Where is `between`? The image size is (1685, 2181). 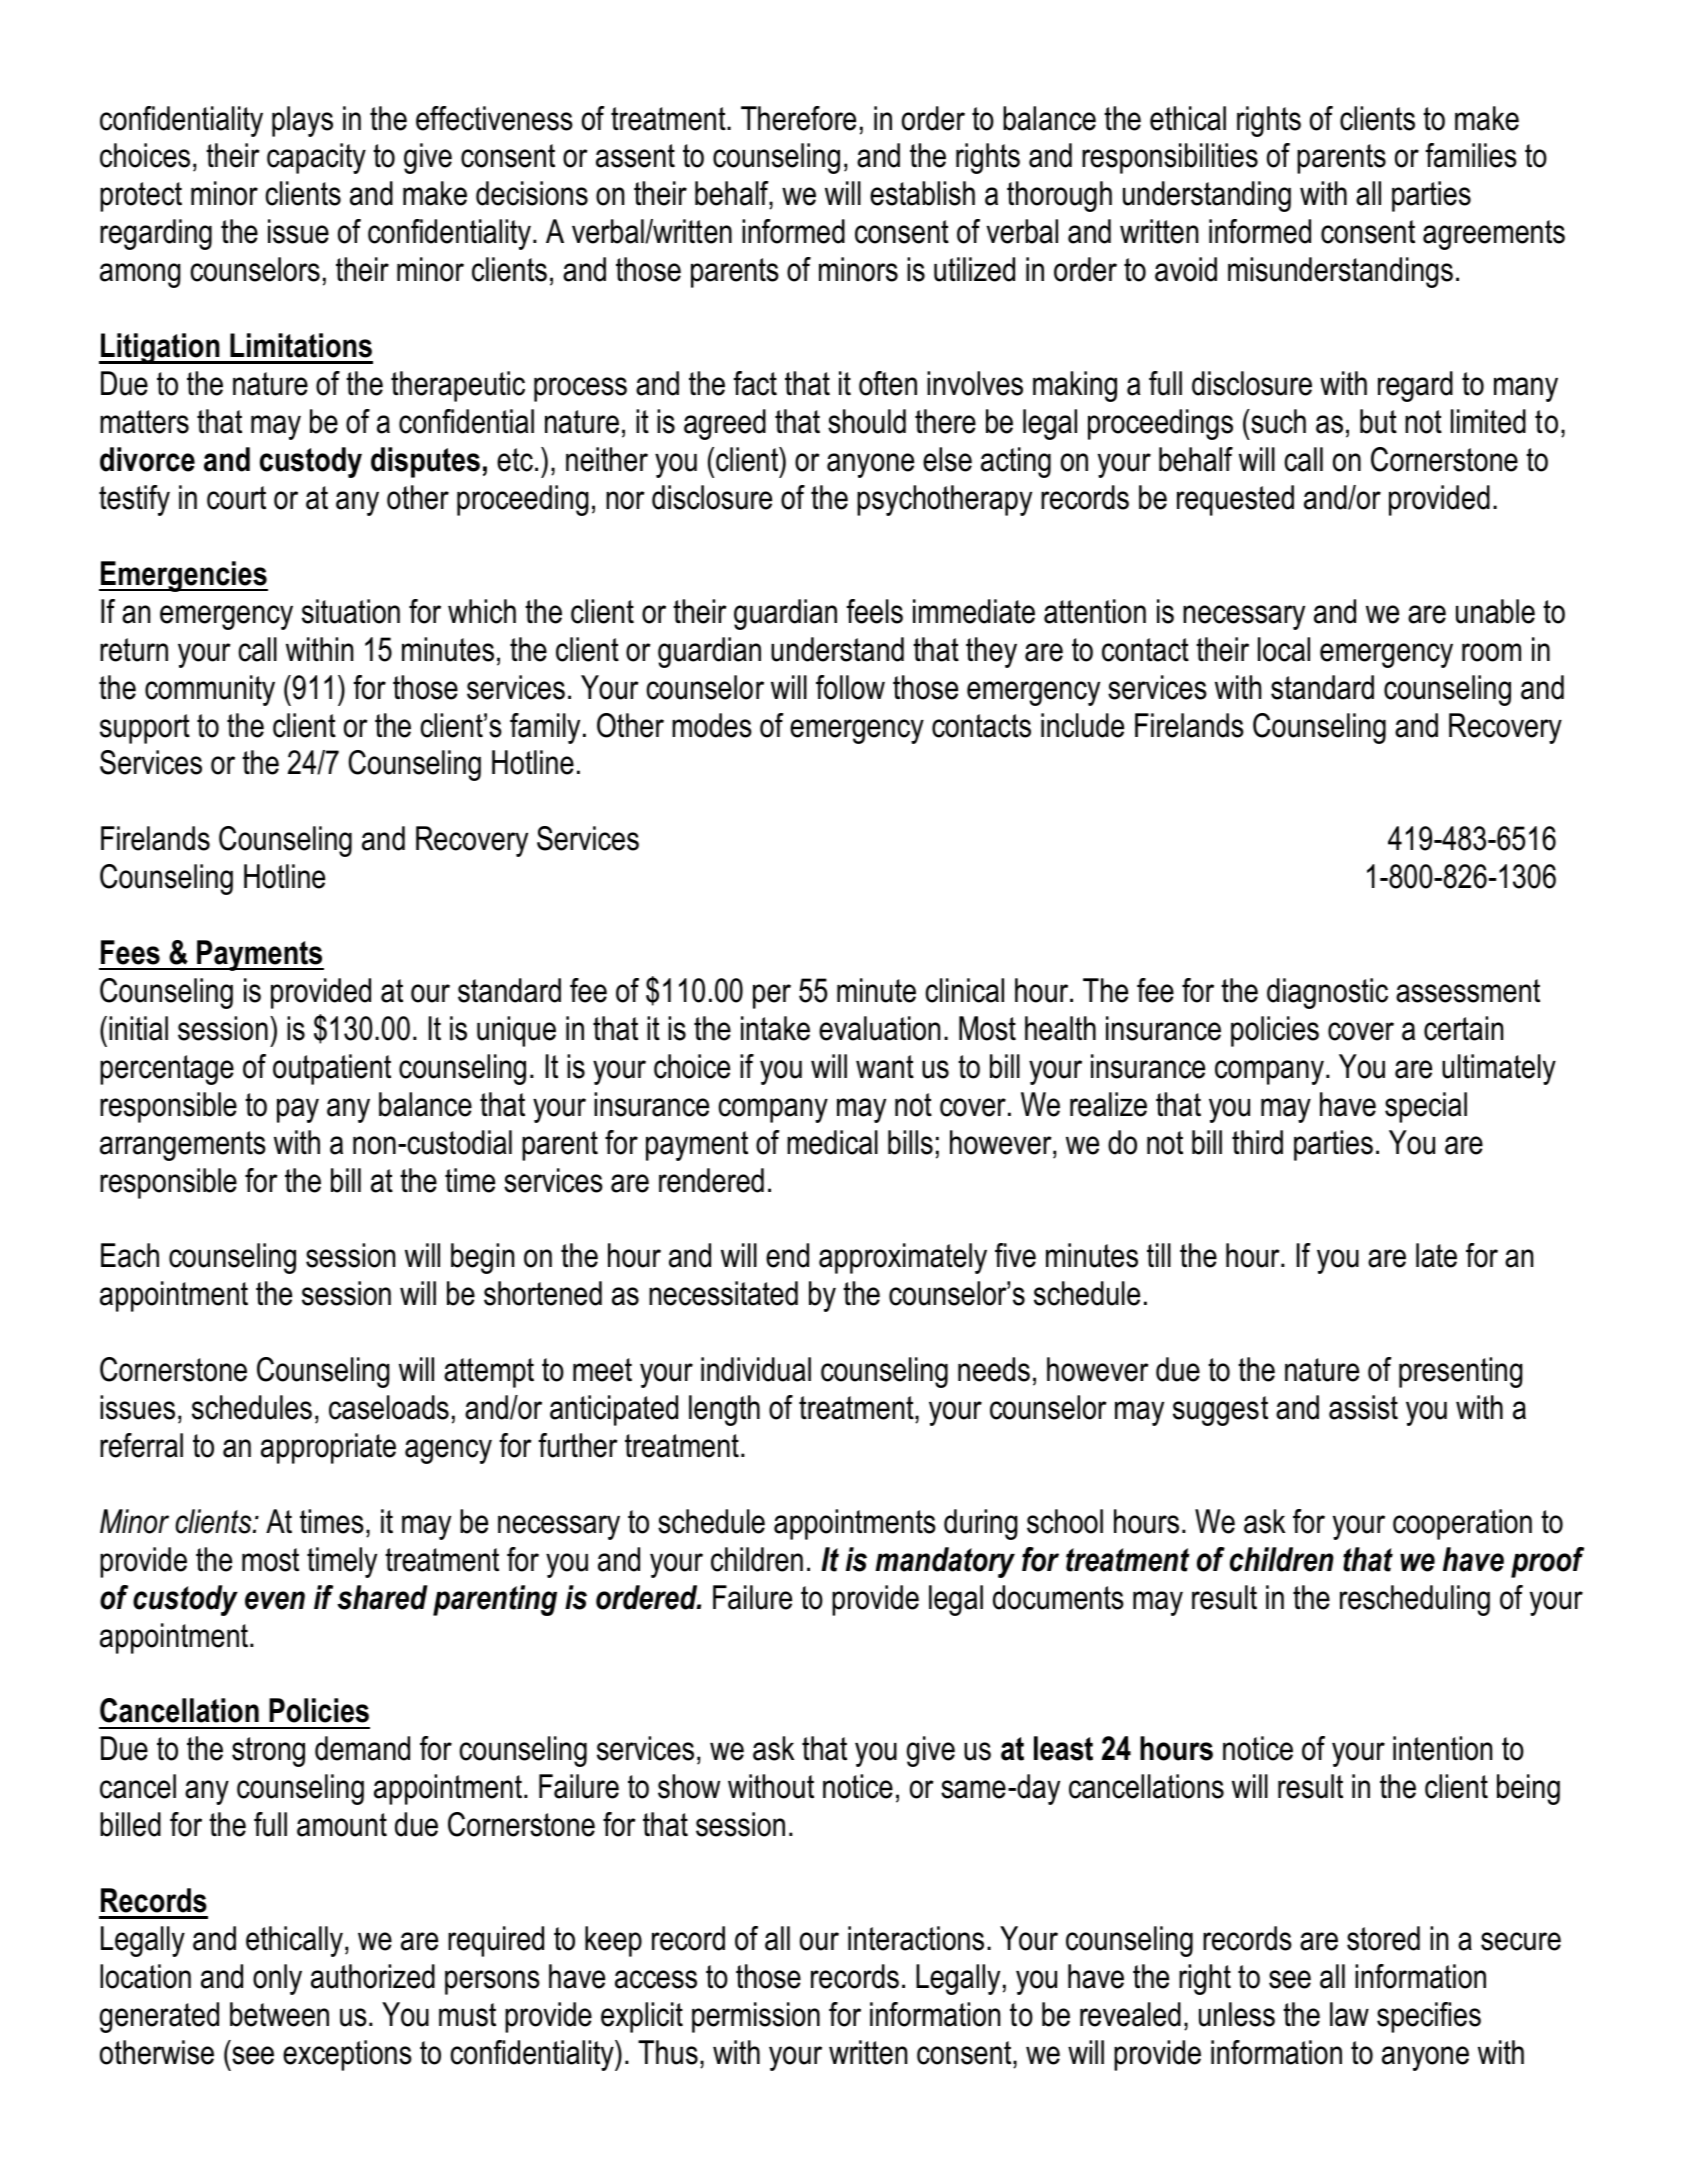
between is located at coordinates (279, 2014).
